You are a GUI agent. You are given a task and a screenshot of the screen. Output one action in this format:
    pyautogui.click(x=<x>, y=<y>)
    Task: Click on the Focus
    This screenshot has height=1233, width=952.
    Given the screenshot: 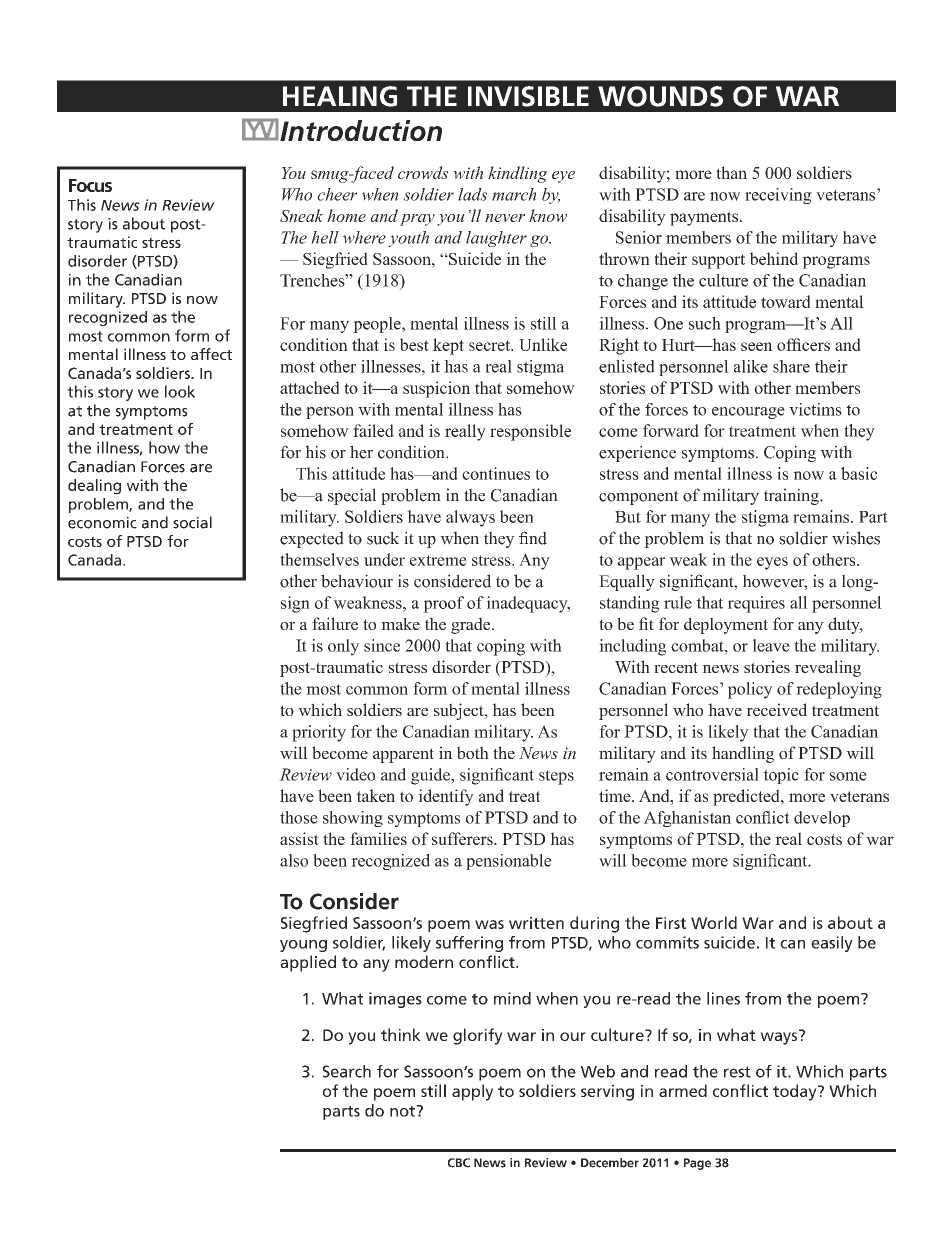 What is the action you would take?
    pyautogui.click(x=90, y=185)
